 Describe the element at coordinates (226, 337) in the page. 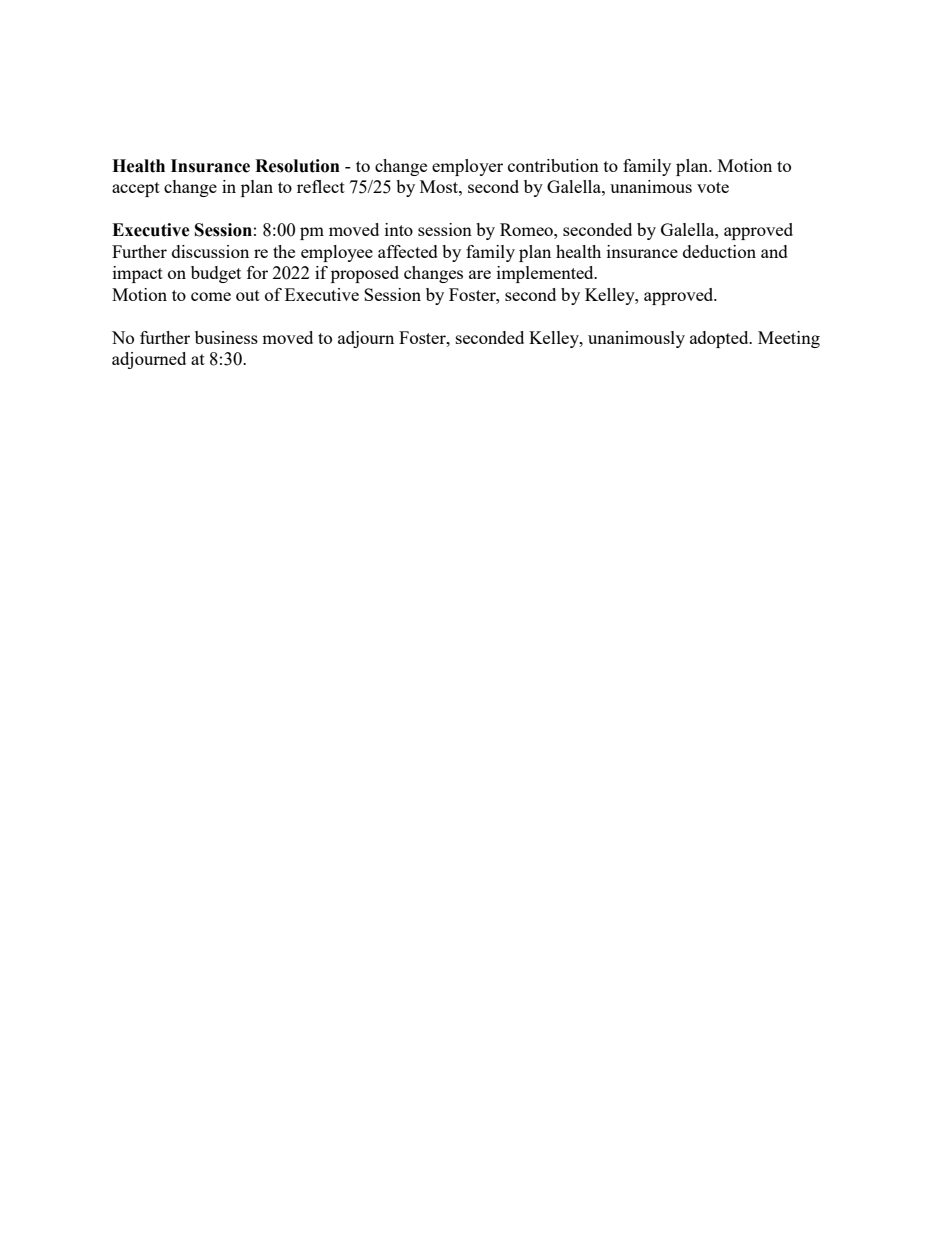

I see `business` at that location.
